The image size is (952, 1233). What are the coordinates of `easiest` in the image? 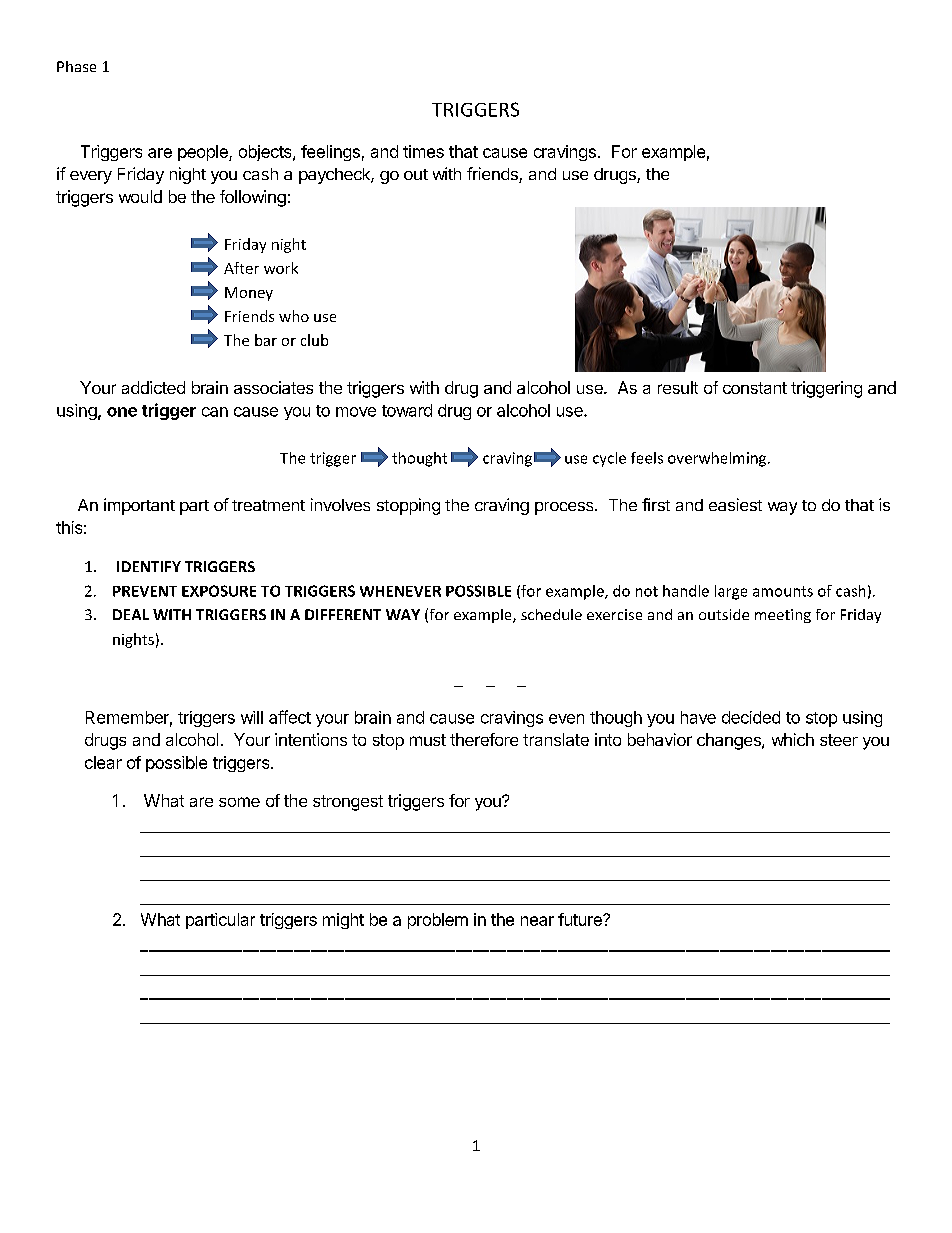 It's located at (735, 504).
